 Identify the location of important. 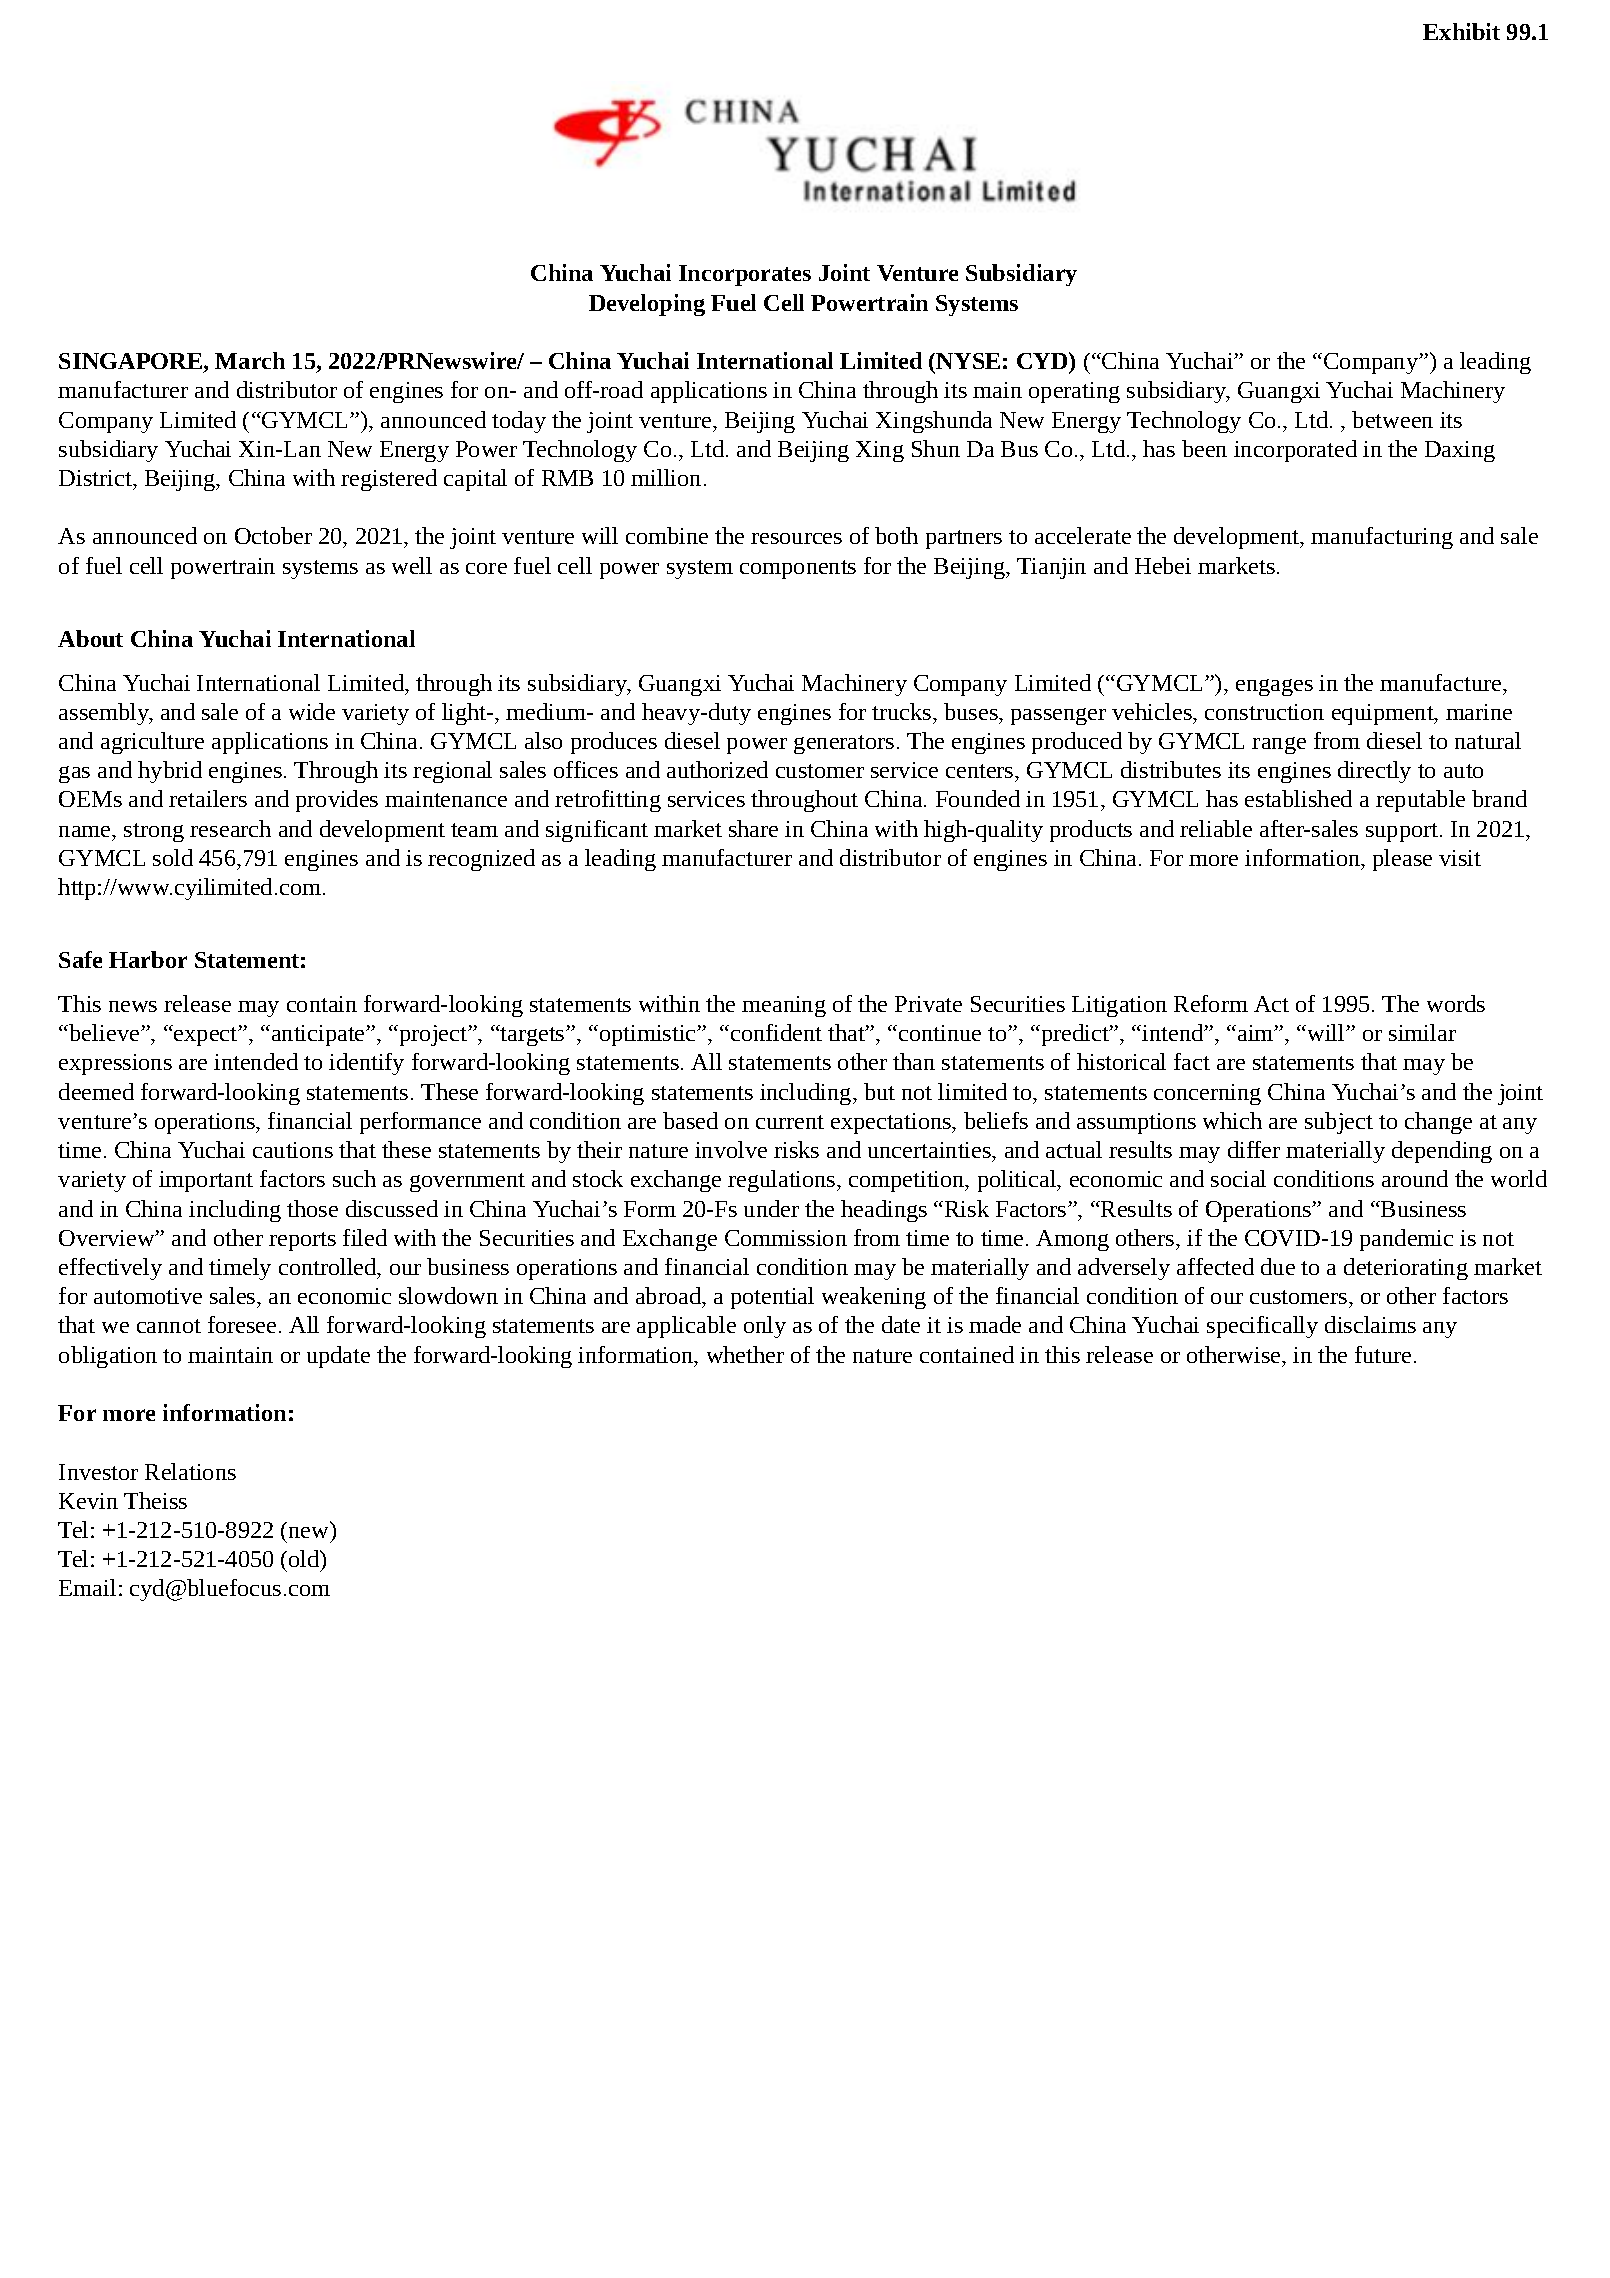
(206, 1181).
